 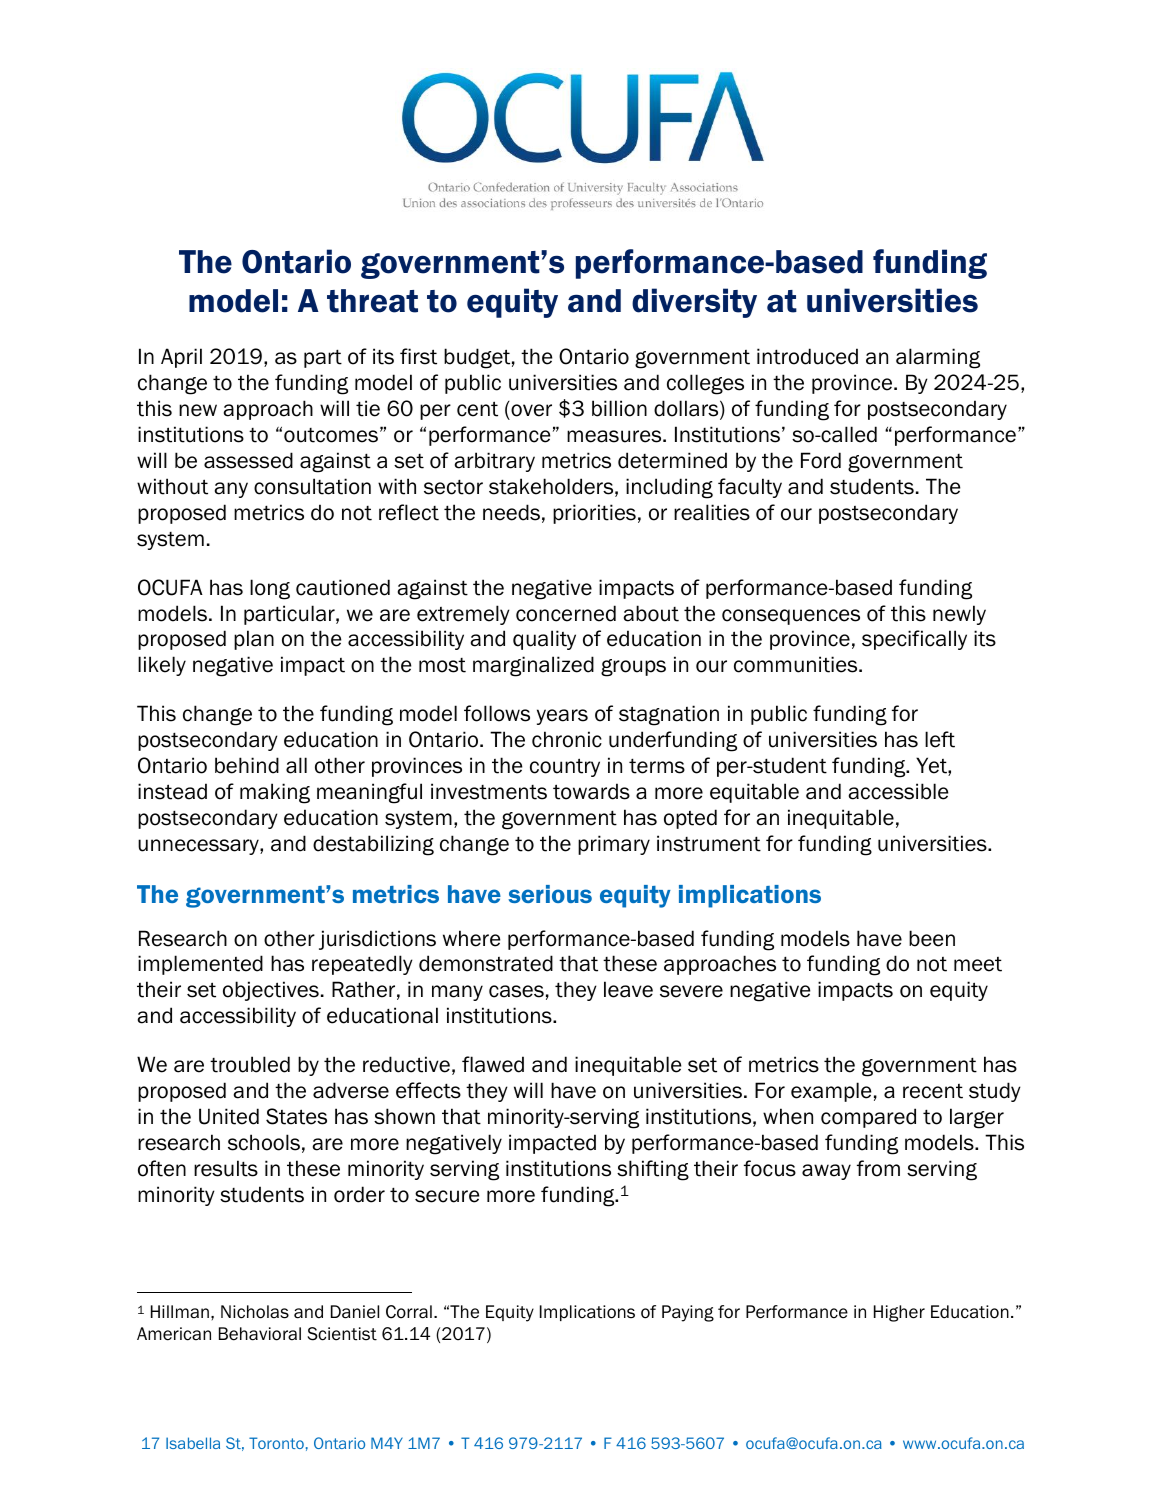 What do you see at coordinates (831, 1092) in the screenshot?
I see `example` at bounding box center [831, 1092].
